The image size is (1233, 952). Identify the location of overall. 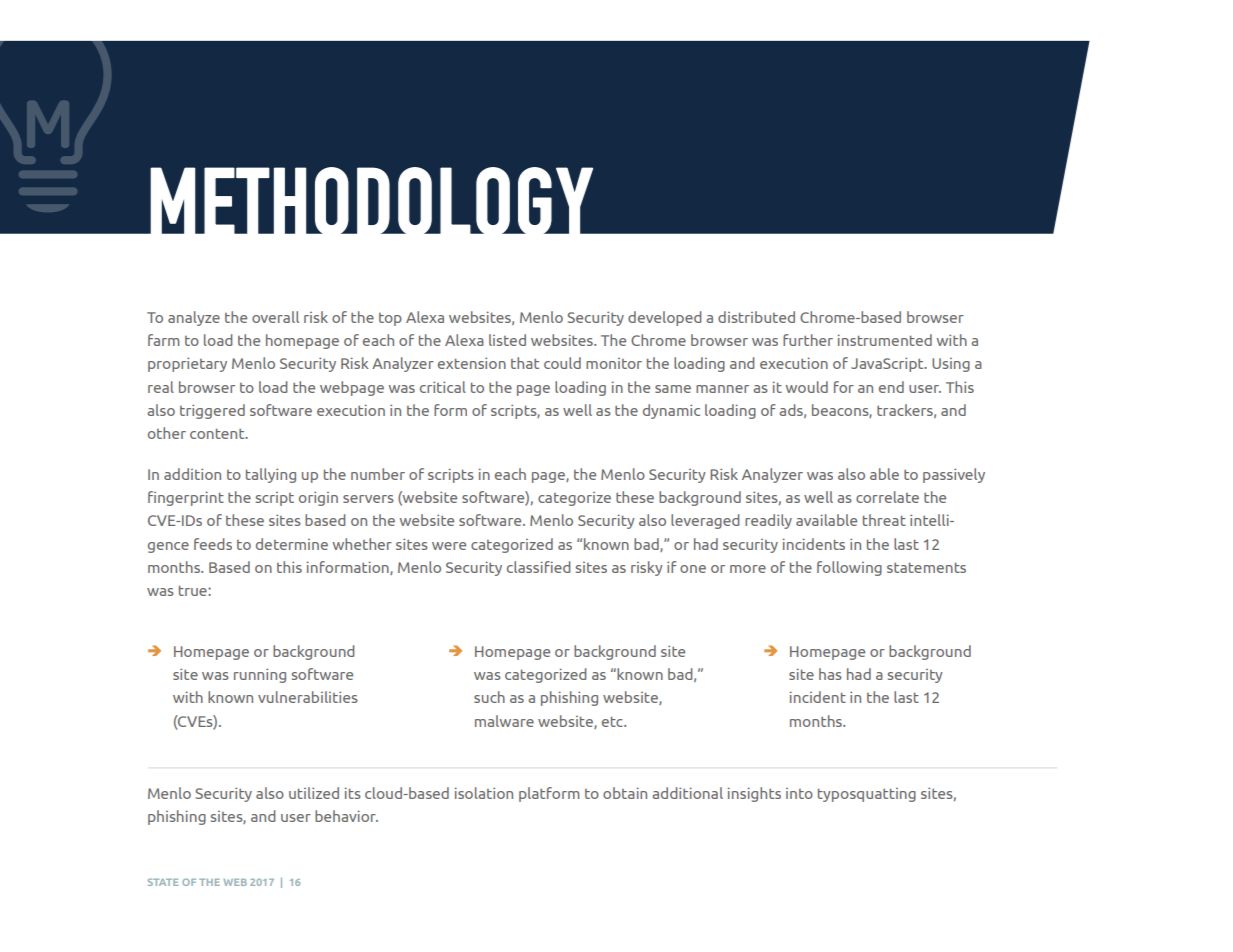
(275, 317).
